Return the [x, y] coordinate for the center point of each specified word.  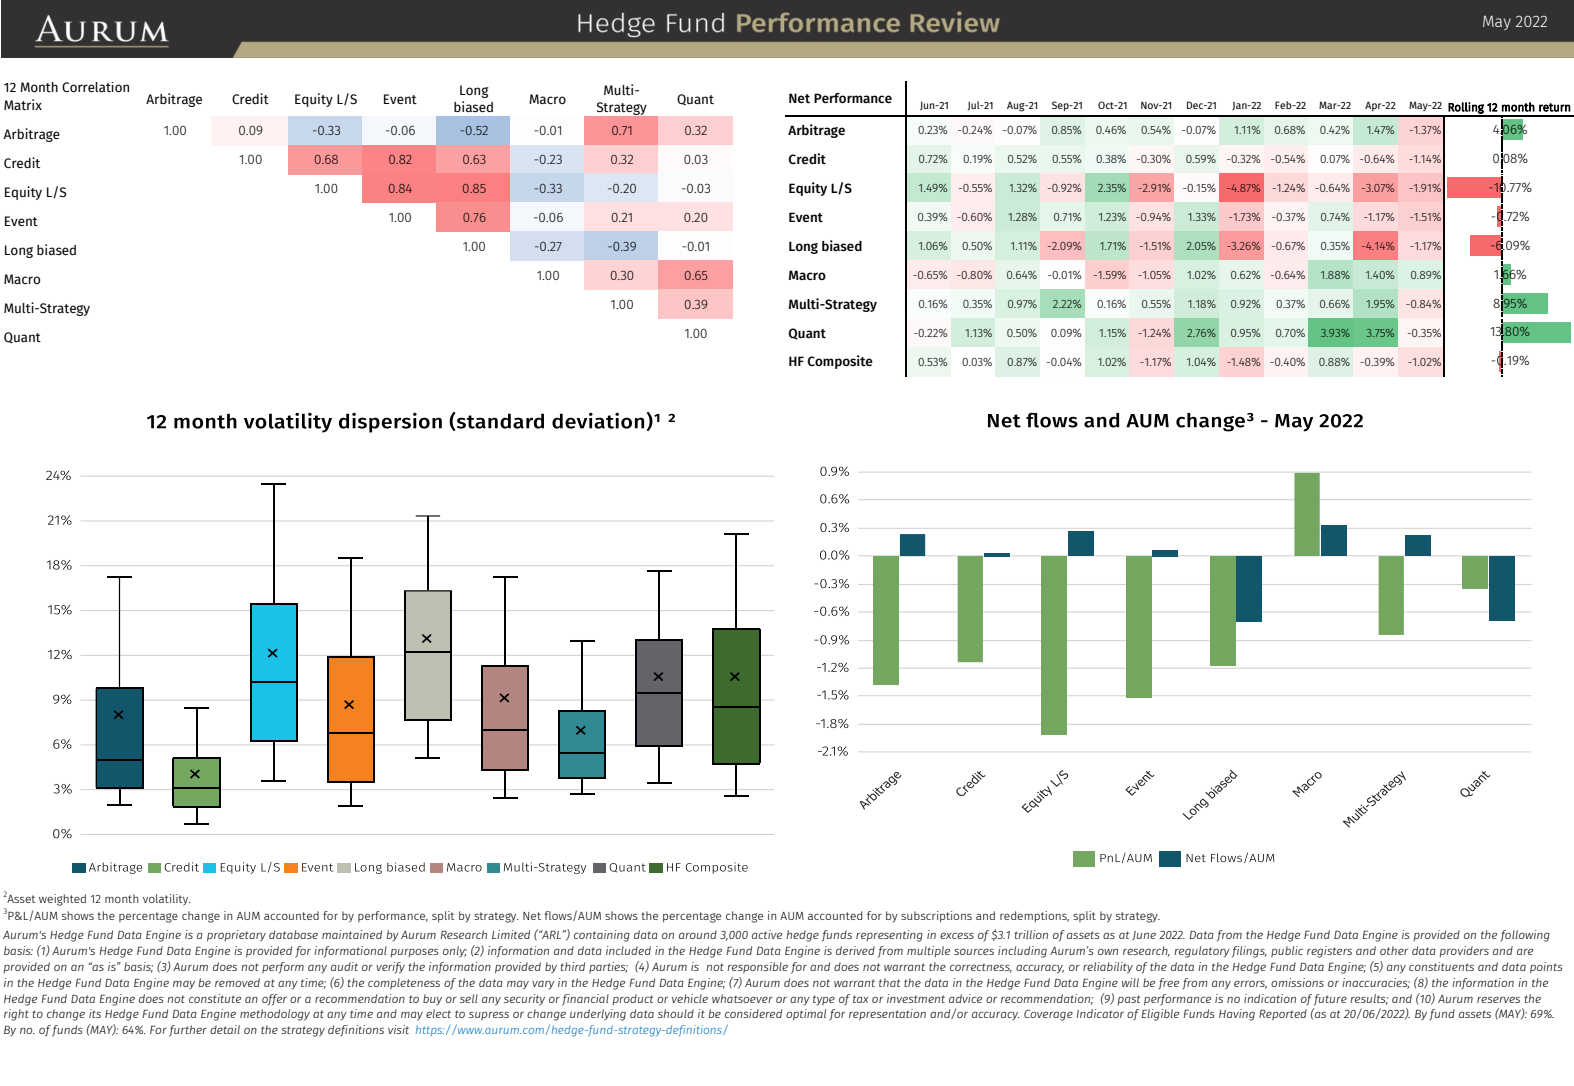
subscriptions [936, 917]
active [767, 934]
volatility [166, 900]
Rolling [1466, 109]
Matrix [23, 104]
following [1525, 936]
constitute [215, 998]
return [1555, 107]
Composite [840, 362]
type [824, 1000]
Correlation [95, 87]
